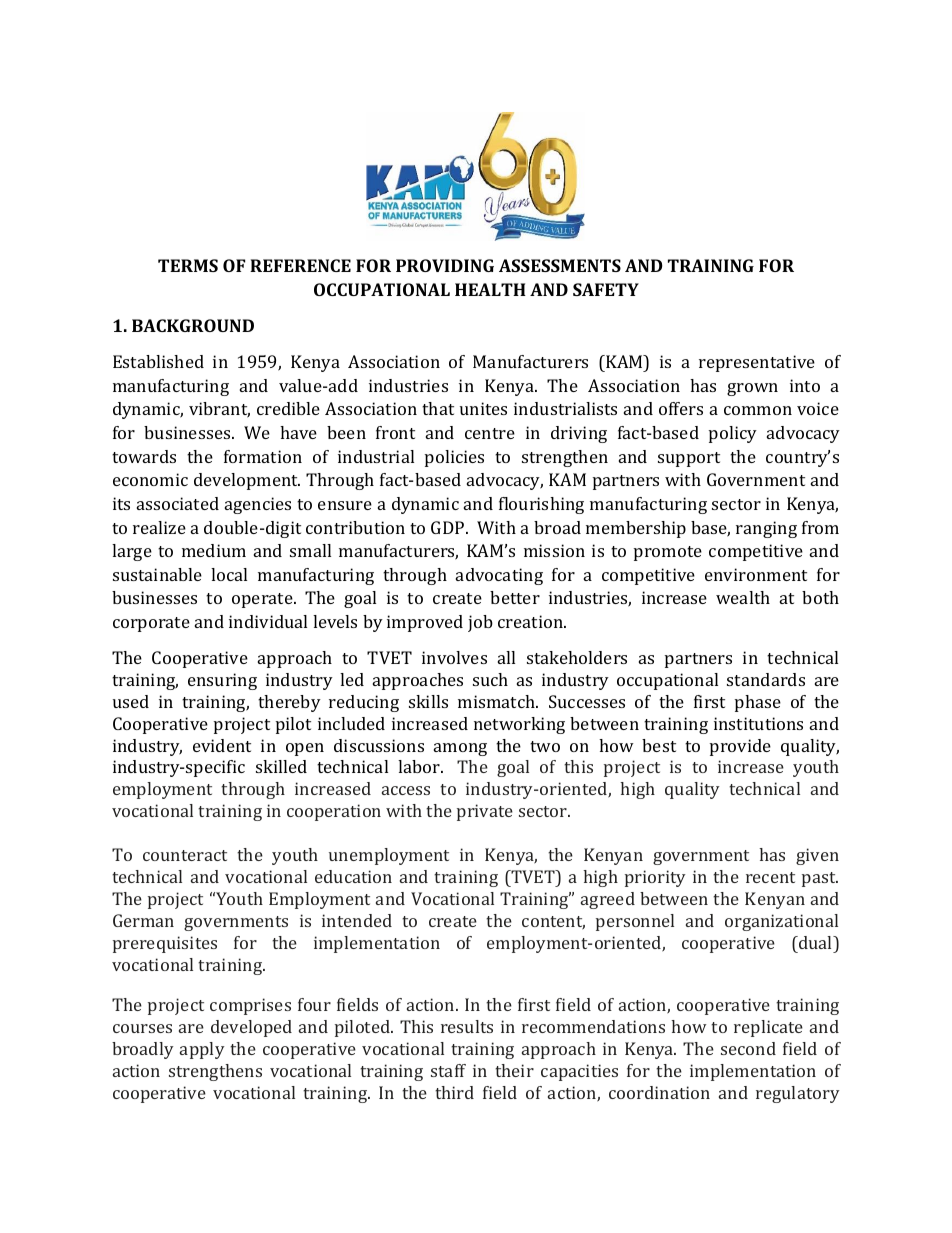 This screenshot has width=952, height=1233. What do you see at coordinates (743, 597) in the screenshot?
I see `wealth` at bounding box center [743, 597].
